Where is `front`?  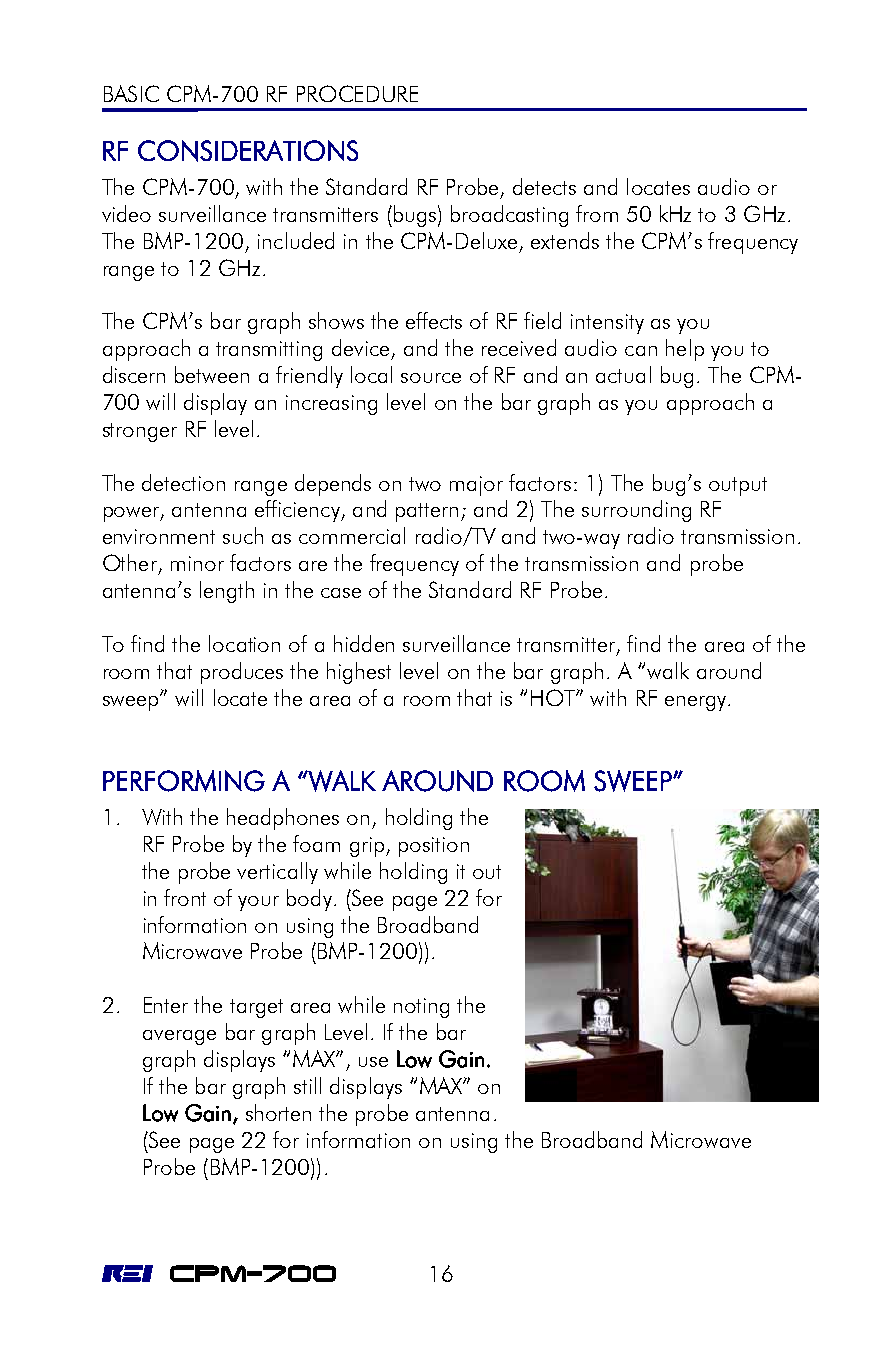
front is located at coordinates (185, 897).
